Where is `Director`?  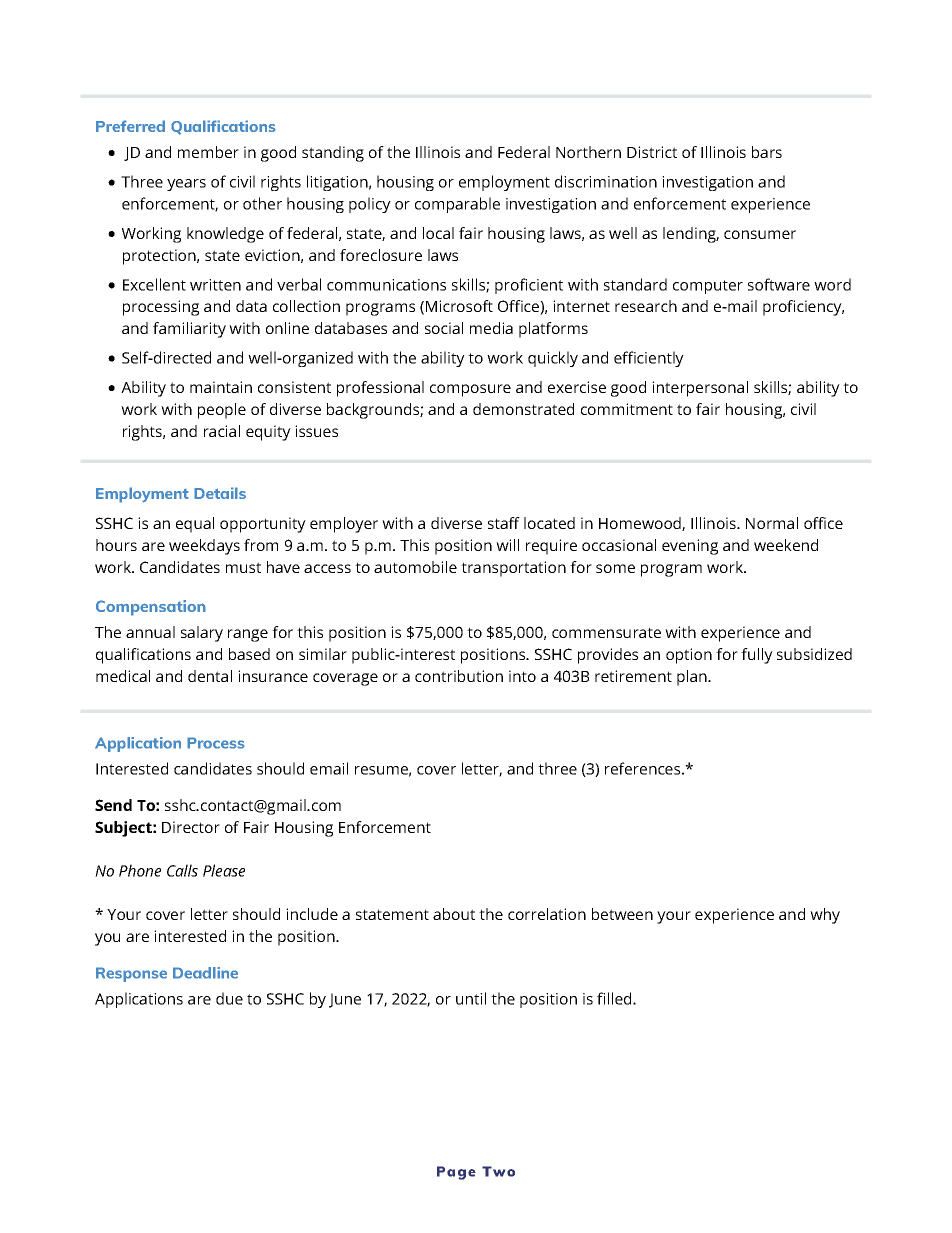
Director is located at coordinates (191, 827).
